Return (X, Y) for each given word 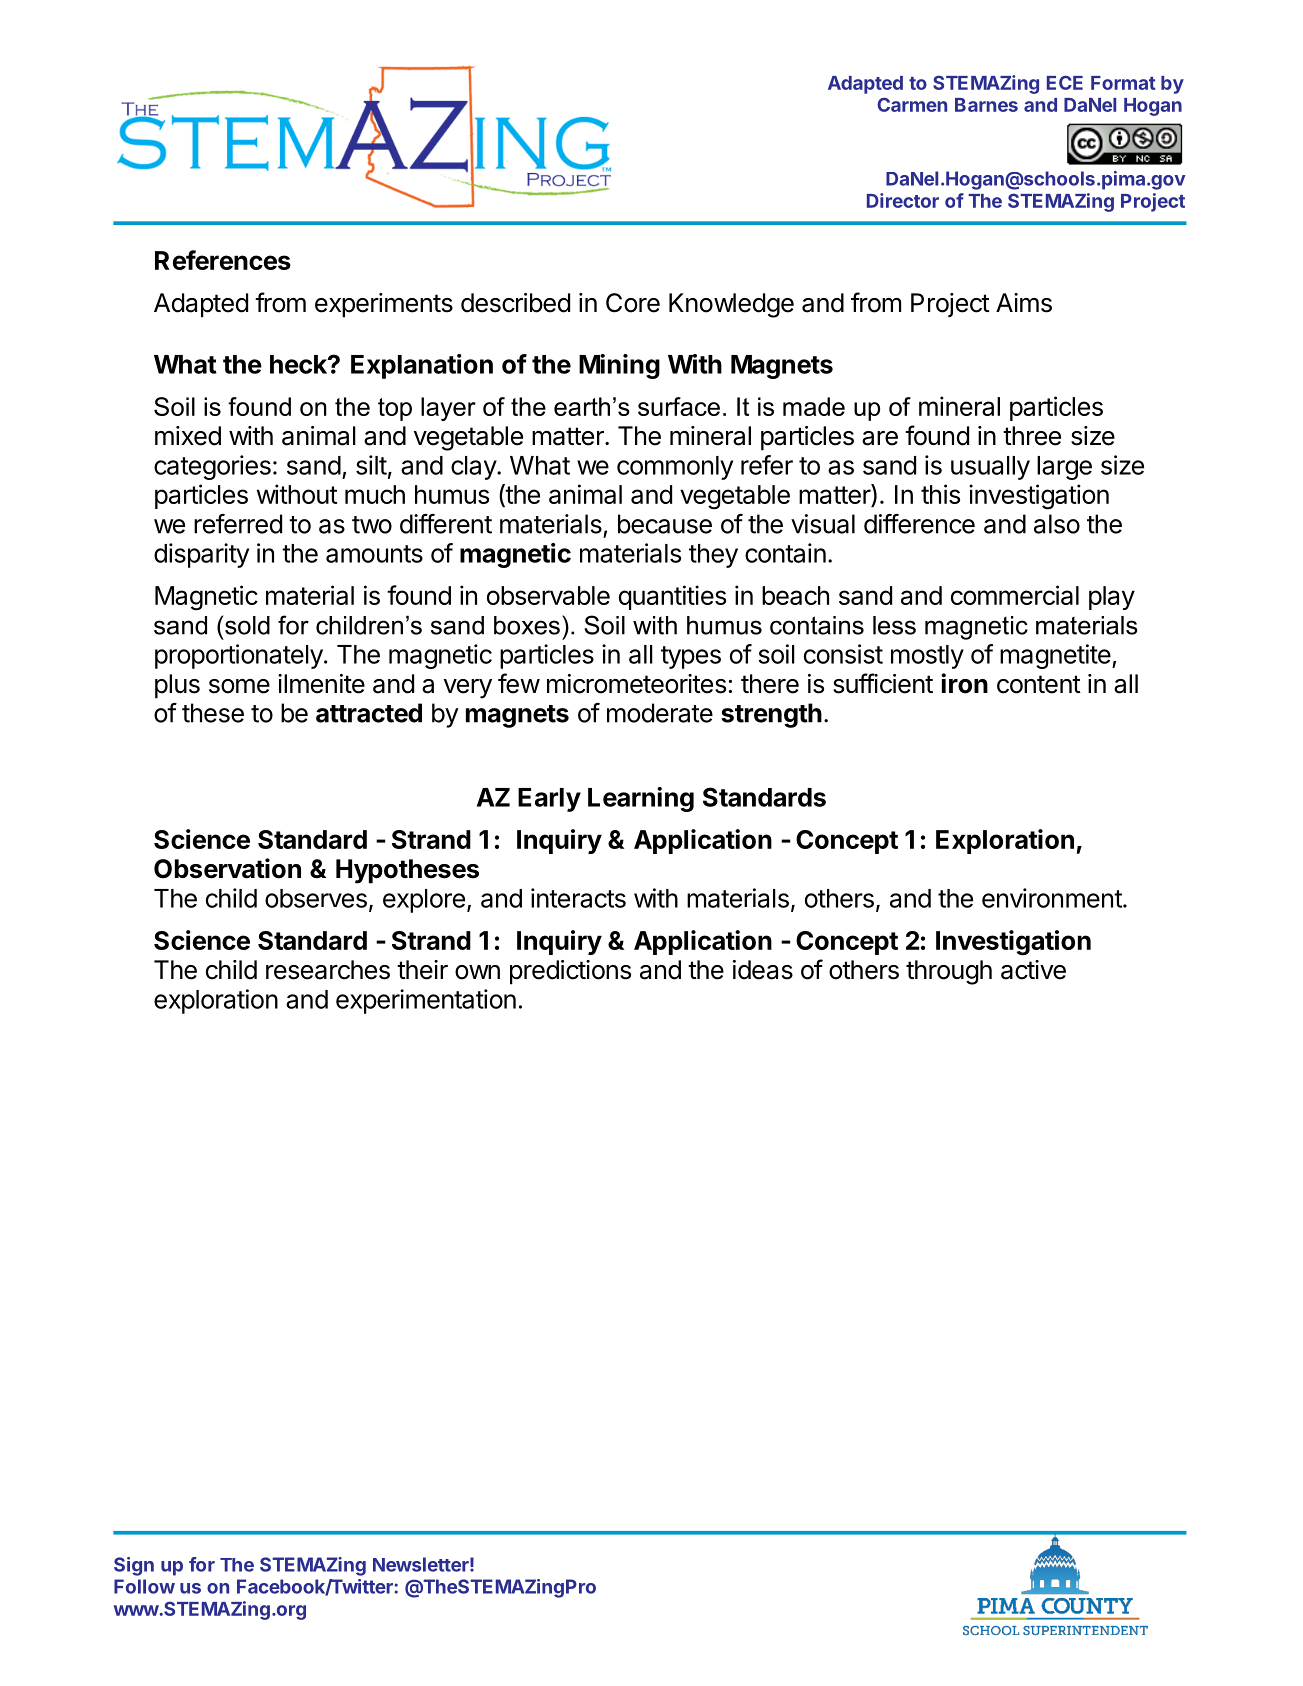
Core (633, 303)
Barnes (986, 105)
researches (328, 970)
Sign (134, 1566)
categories (212, 467)
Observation (227, 868)
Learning (641, 799)
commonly (675, 468)
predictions (570, 972)
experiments (384, 305)
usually (990, 468)
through (949, 972)
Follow (144, 1586)
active (1033, 970)
